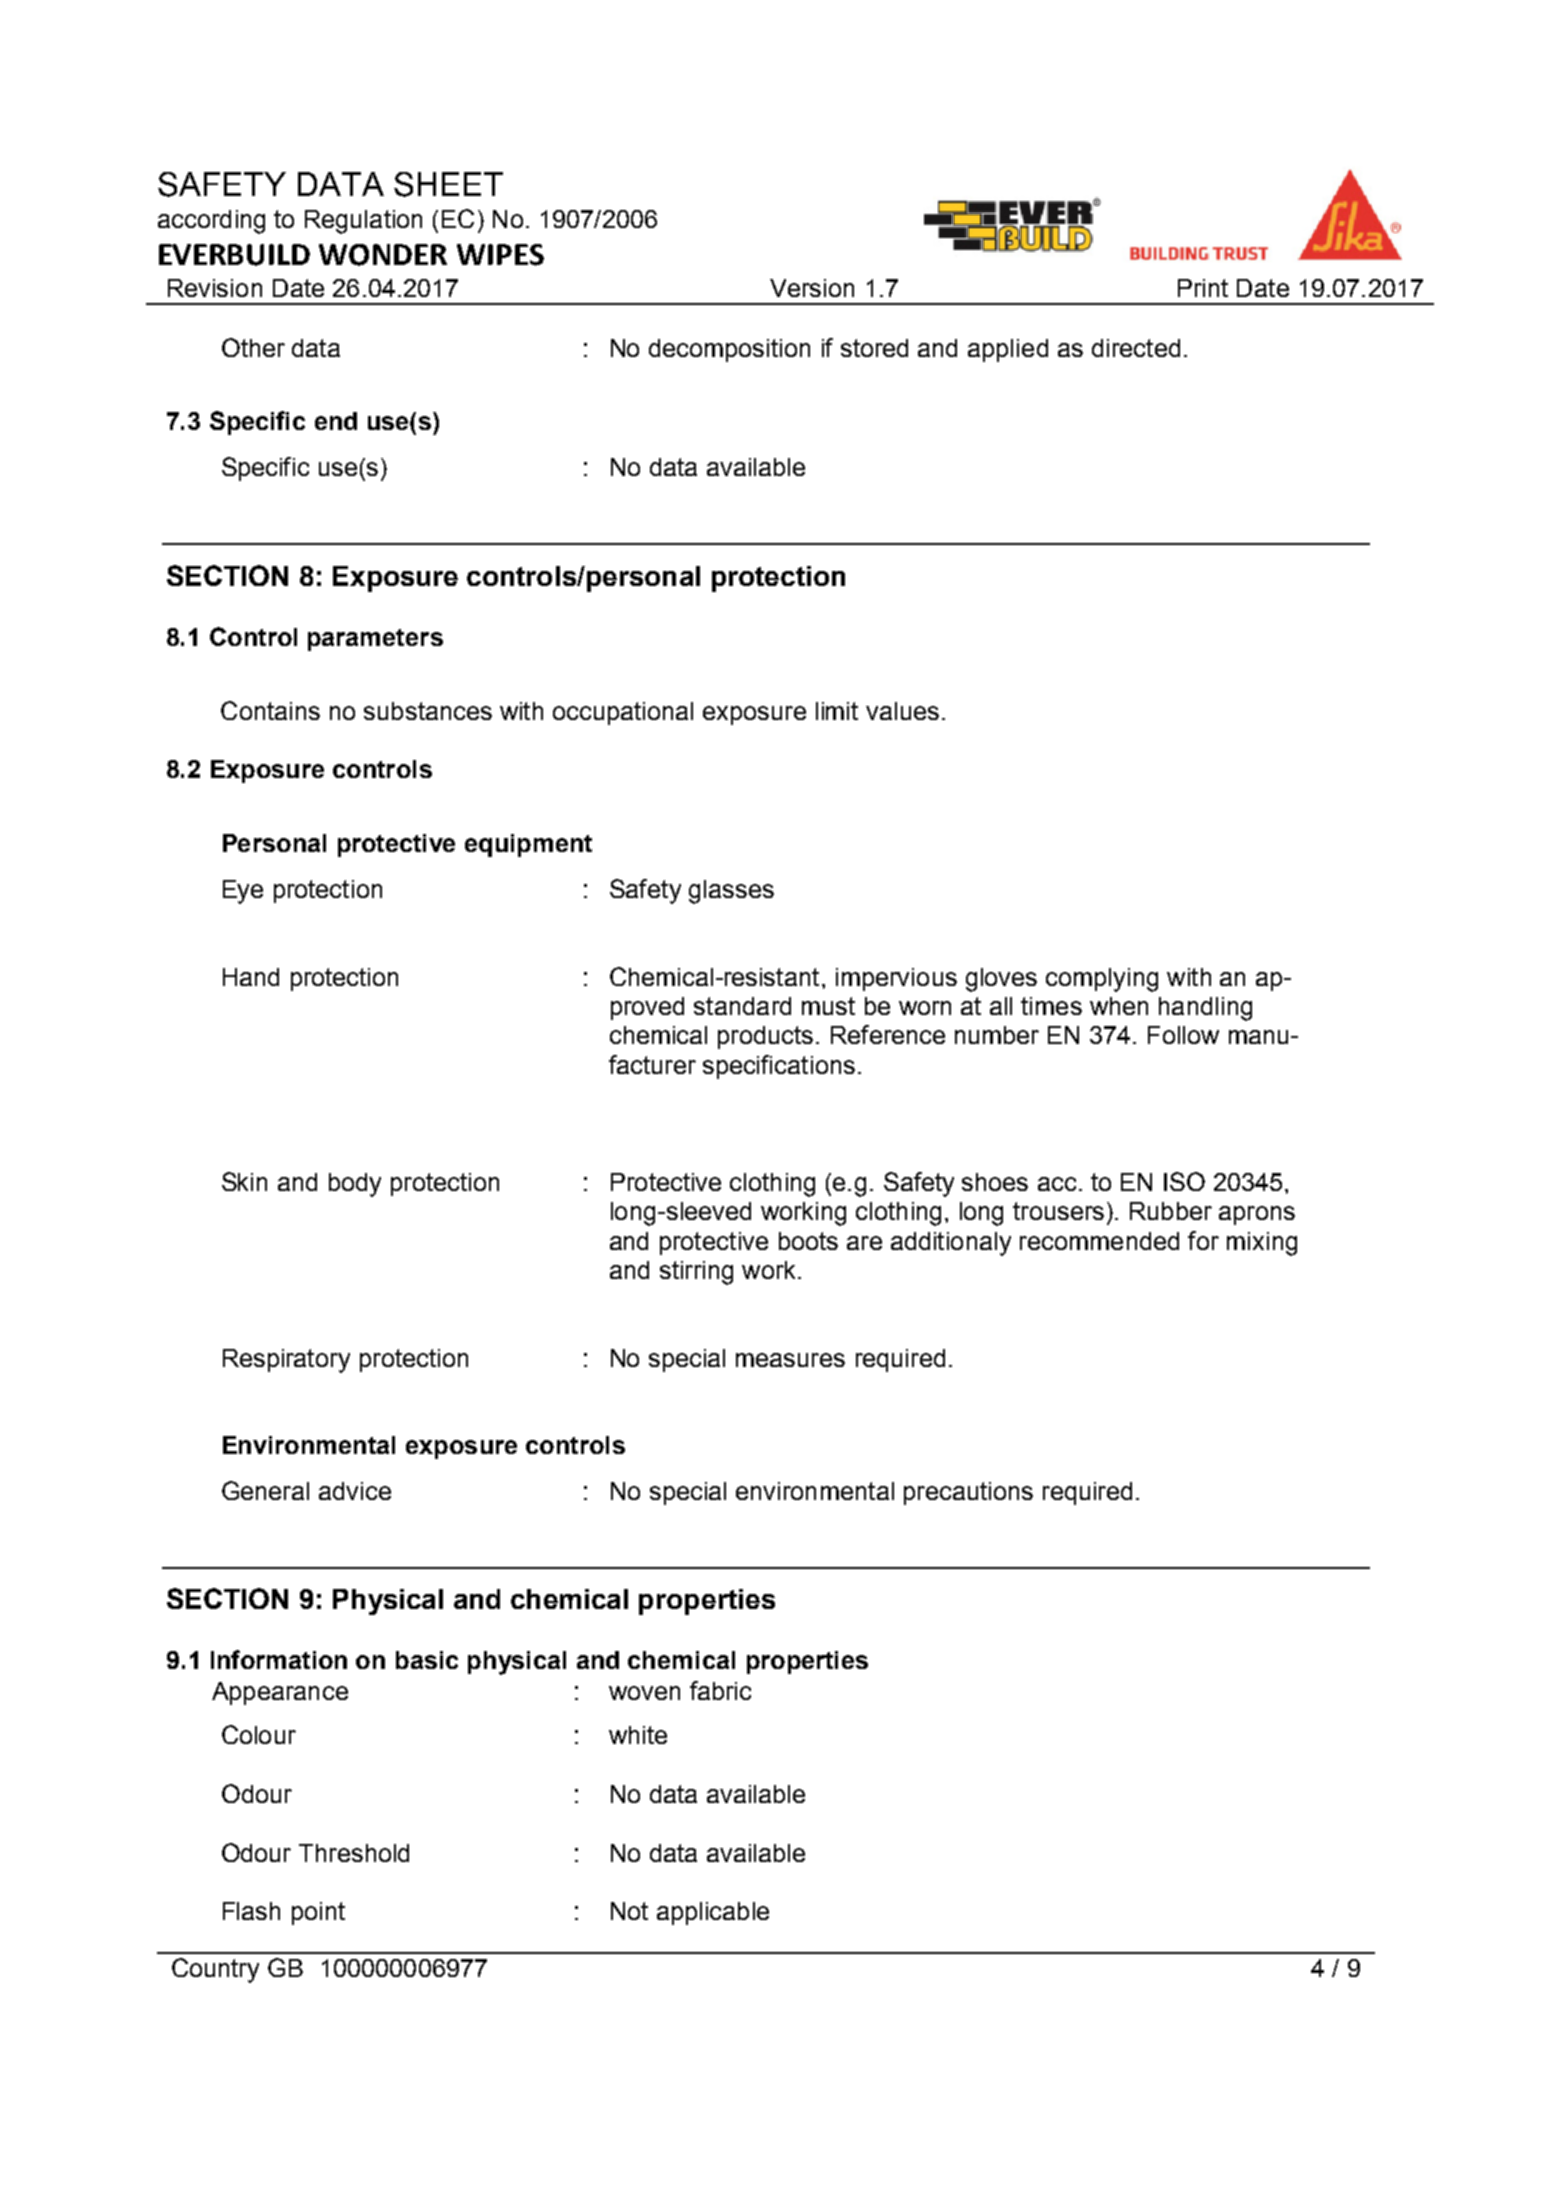 This image has height=2206, width=1559. What do you see at coordinates (1099, 1241) in the image?
I see `recommended` at bounding box center [1099, 1241].
